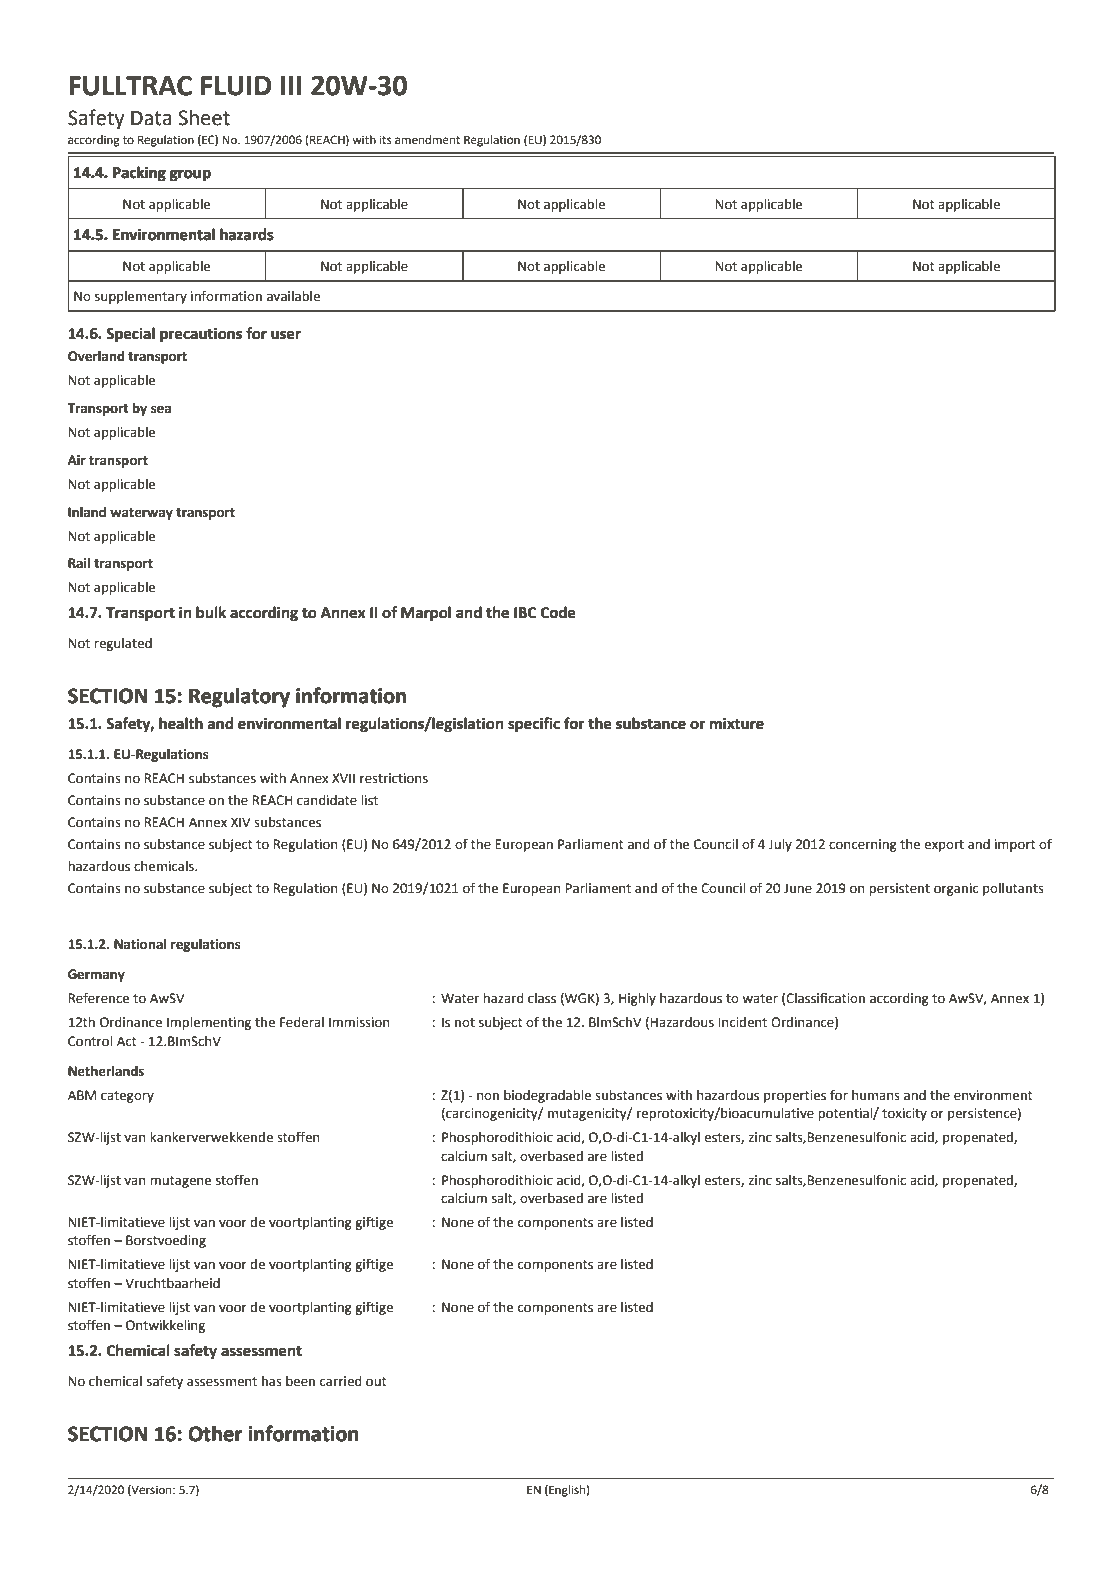 The image size is (1120, 1584). What do you see at coordinates (427, 140) in the document?
I see `amendment` at bounding box center [427, 140].
